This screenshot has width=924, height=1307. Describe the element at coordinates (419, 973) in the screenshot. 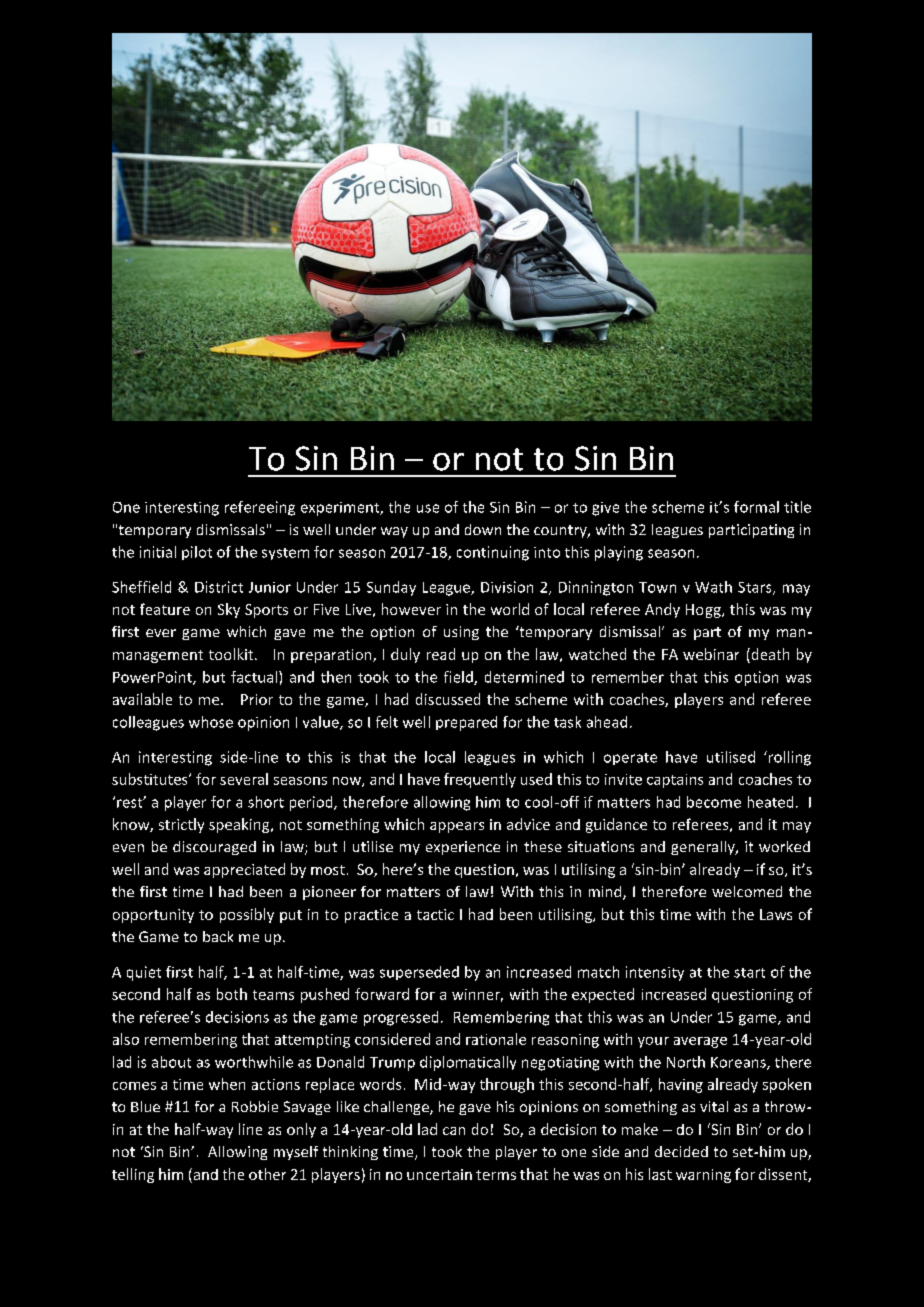

I see `superseded` at that location.
